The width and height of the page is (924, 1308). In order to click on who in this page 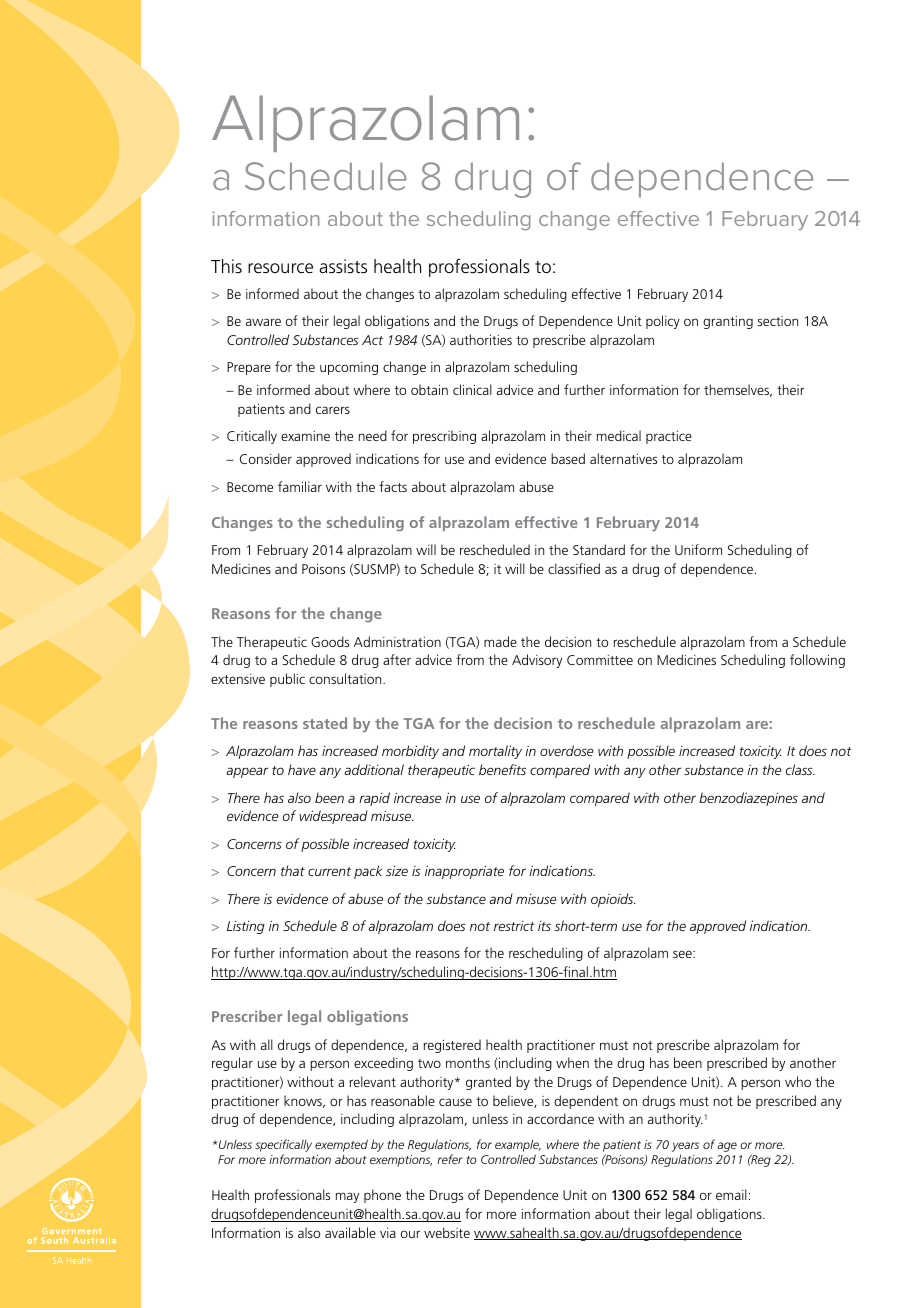, I will do `click(798, 1081)`.
